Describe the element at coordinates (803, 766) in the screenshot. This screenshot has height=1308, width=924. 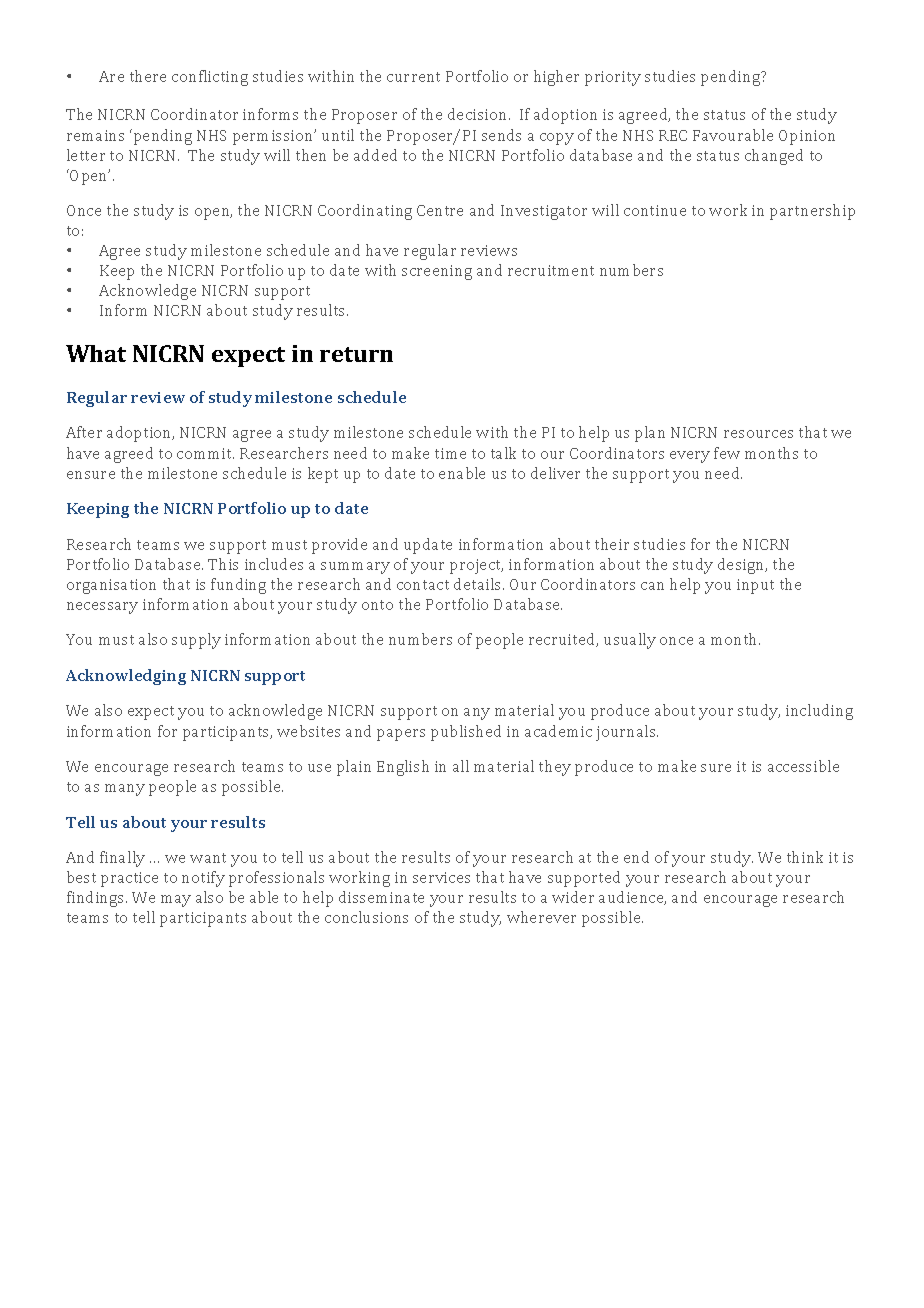
I see `accessible` at that location.
